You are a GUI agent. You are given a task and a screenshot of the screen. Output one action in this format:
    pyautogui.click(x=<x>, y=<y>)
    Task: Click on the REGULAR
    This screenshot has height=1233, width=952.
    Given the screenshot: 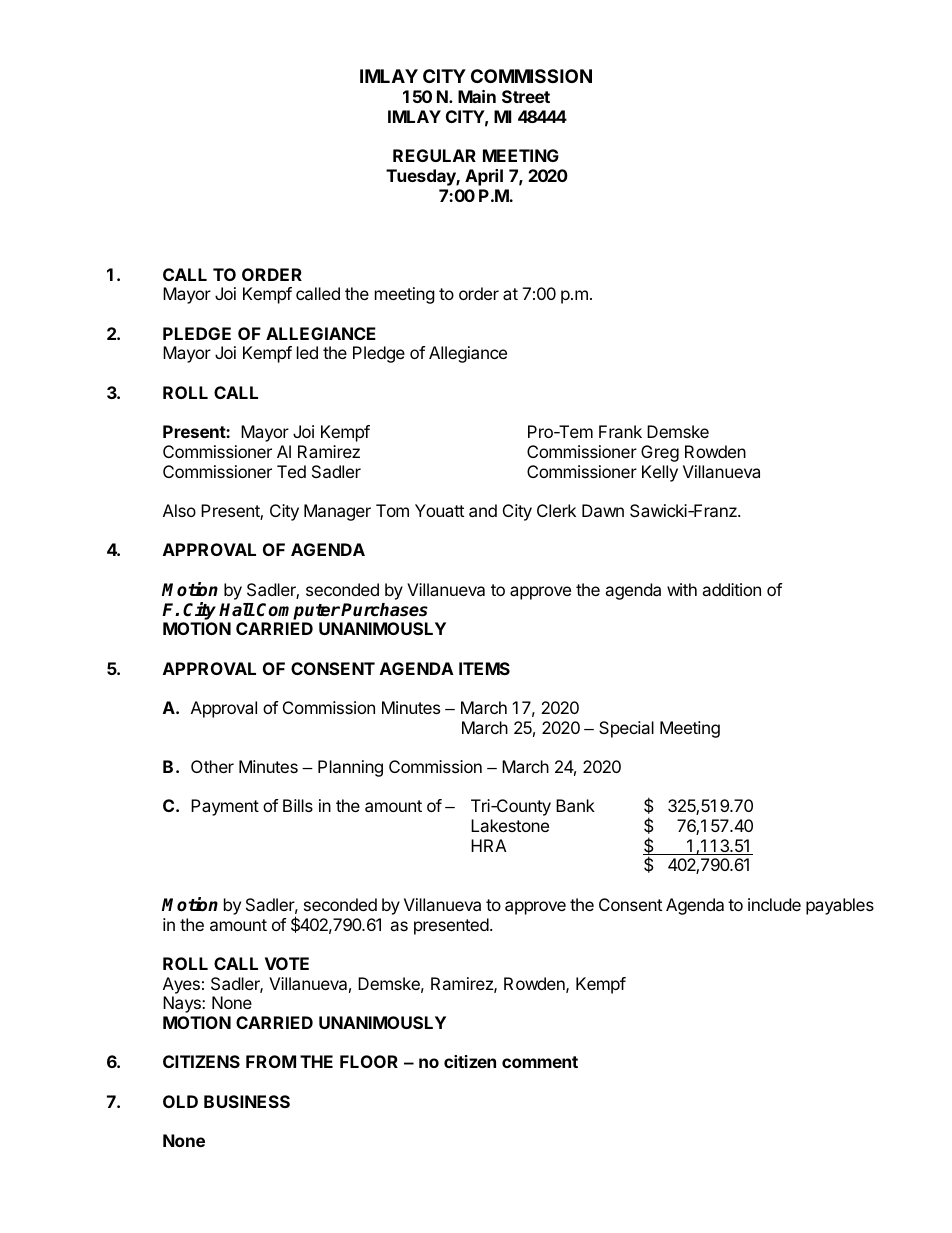 What is the action you would take?
    pyautogui.click(x=434, y=155)
